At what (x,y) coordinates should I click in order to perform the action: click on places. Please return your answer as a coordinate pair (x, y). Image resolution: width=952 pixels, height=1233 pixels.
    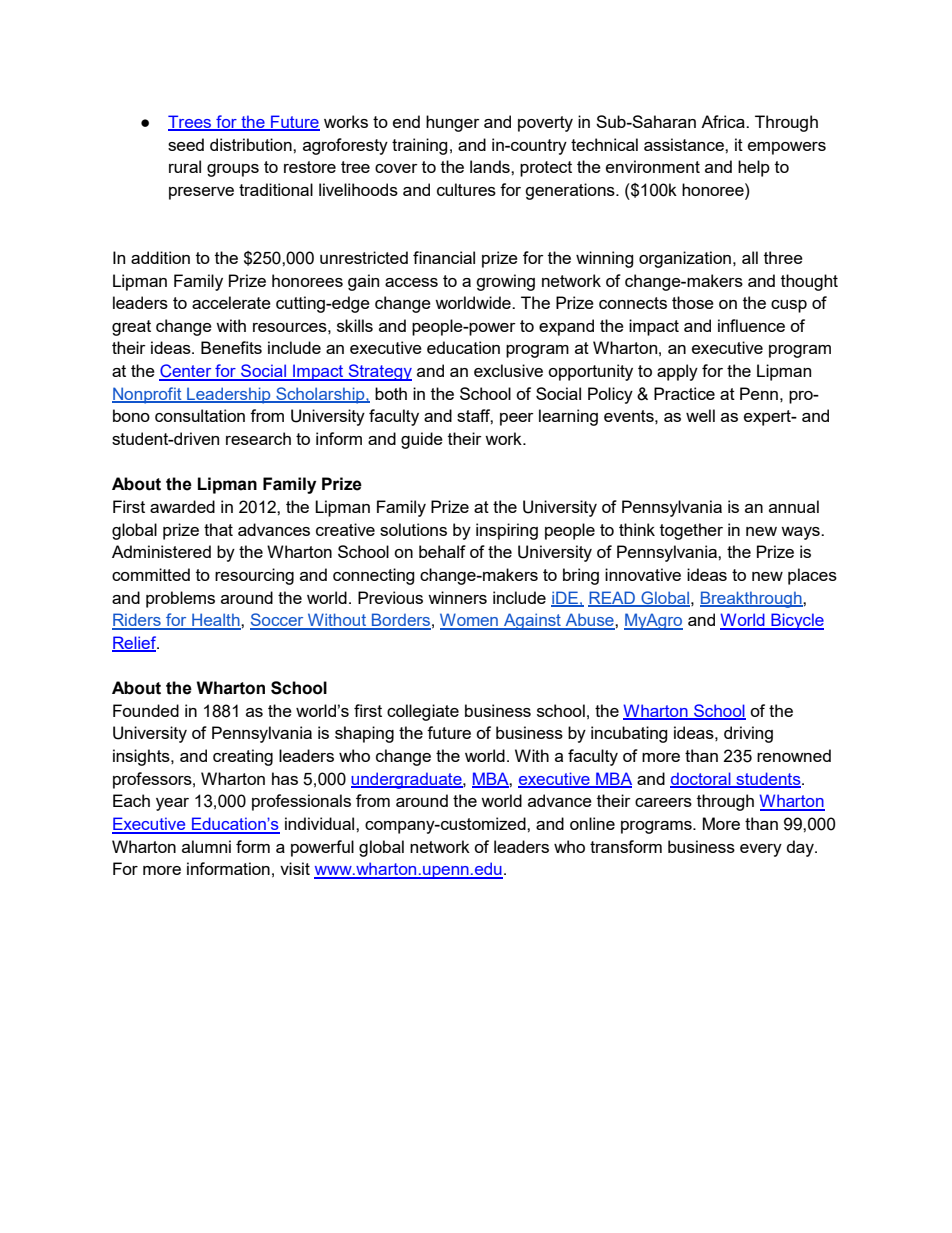
    Looking at the image, I should click on (812, 576).
